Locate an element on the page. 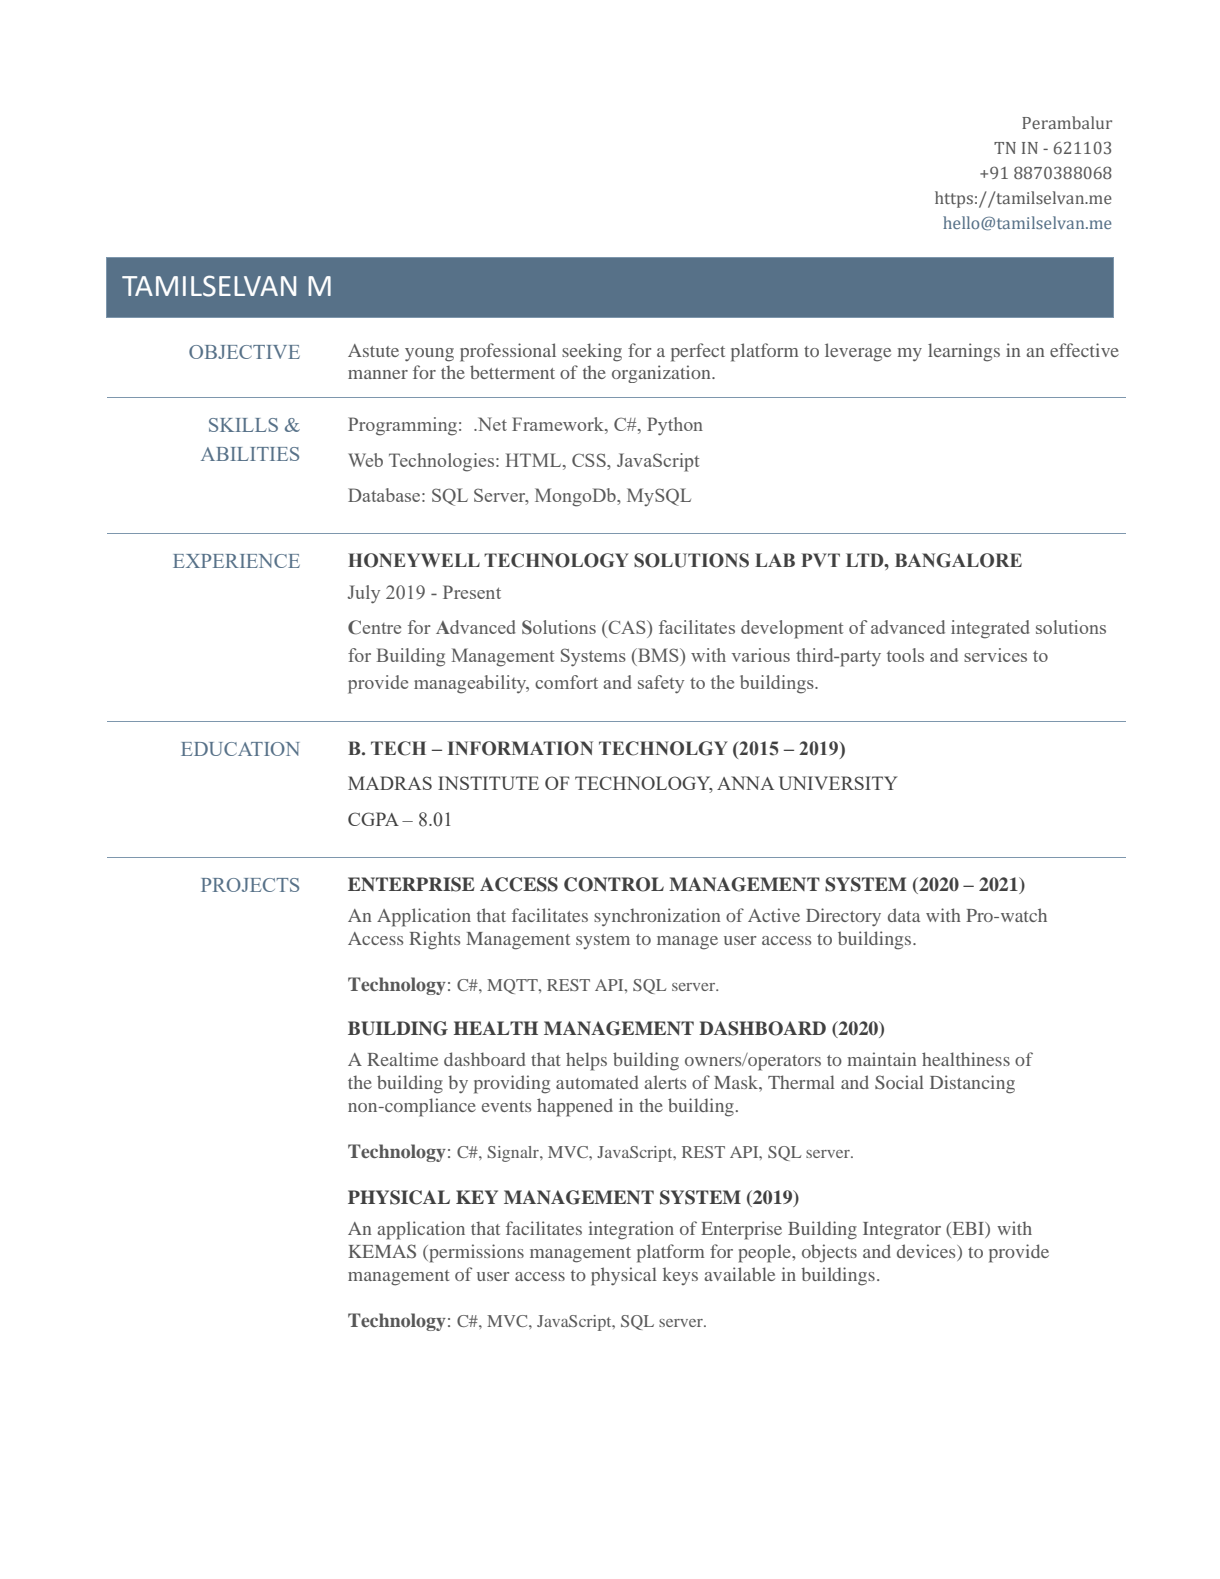 Image resolution: width=1220 pixels, height=1579 pixels. Realtime is located at coordinates (402, 1059).
